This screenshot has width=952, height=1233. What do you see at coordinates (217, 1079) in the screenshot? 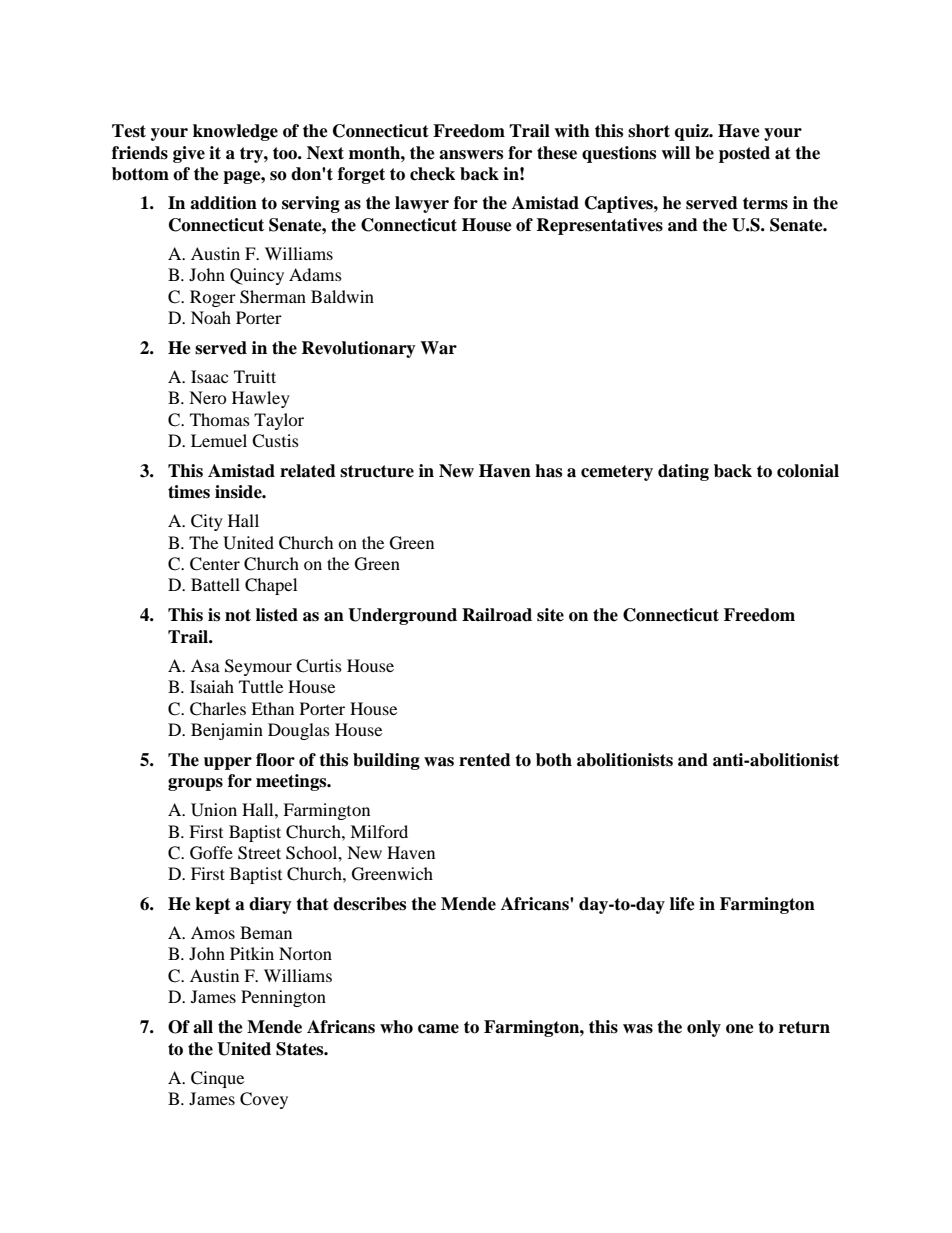
I see `Cinque` at bounding box center [217, 1079].
